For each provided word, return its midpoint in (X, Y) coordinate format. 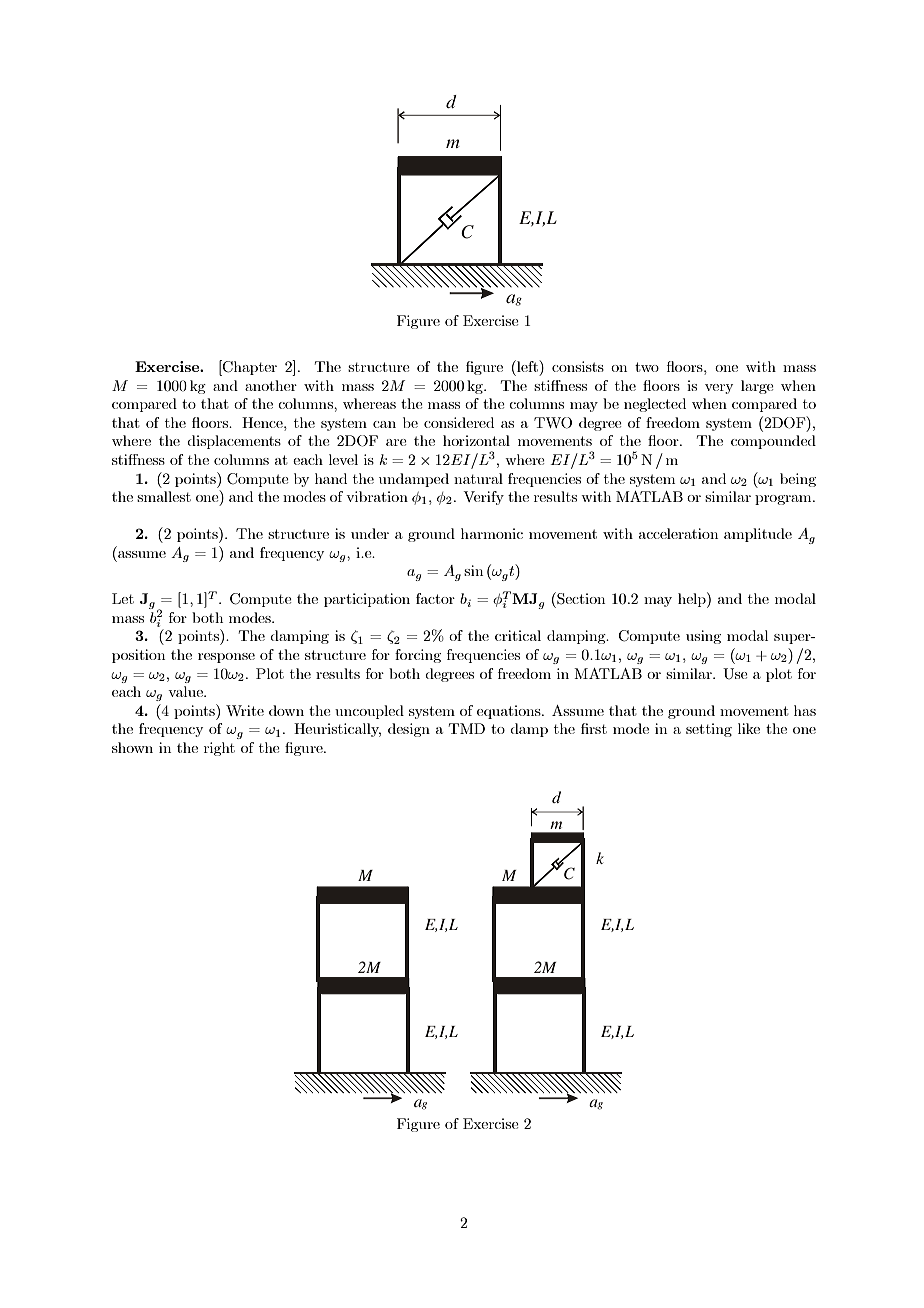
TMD (467, 728)
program (784, 500)
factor (435, 598)
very (719, 389)
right (219, 749)
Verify (483, 498)
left (527, 366)
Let (123, 598)
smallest (164, 496)
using (703, 637)
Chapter (249, 368)
